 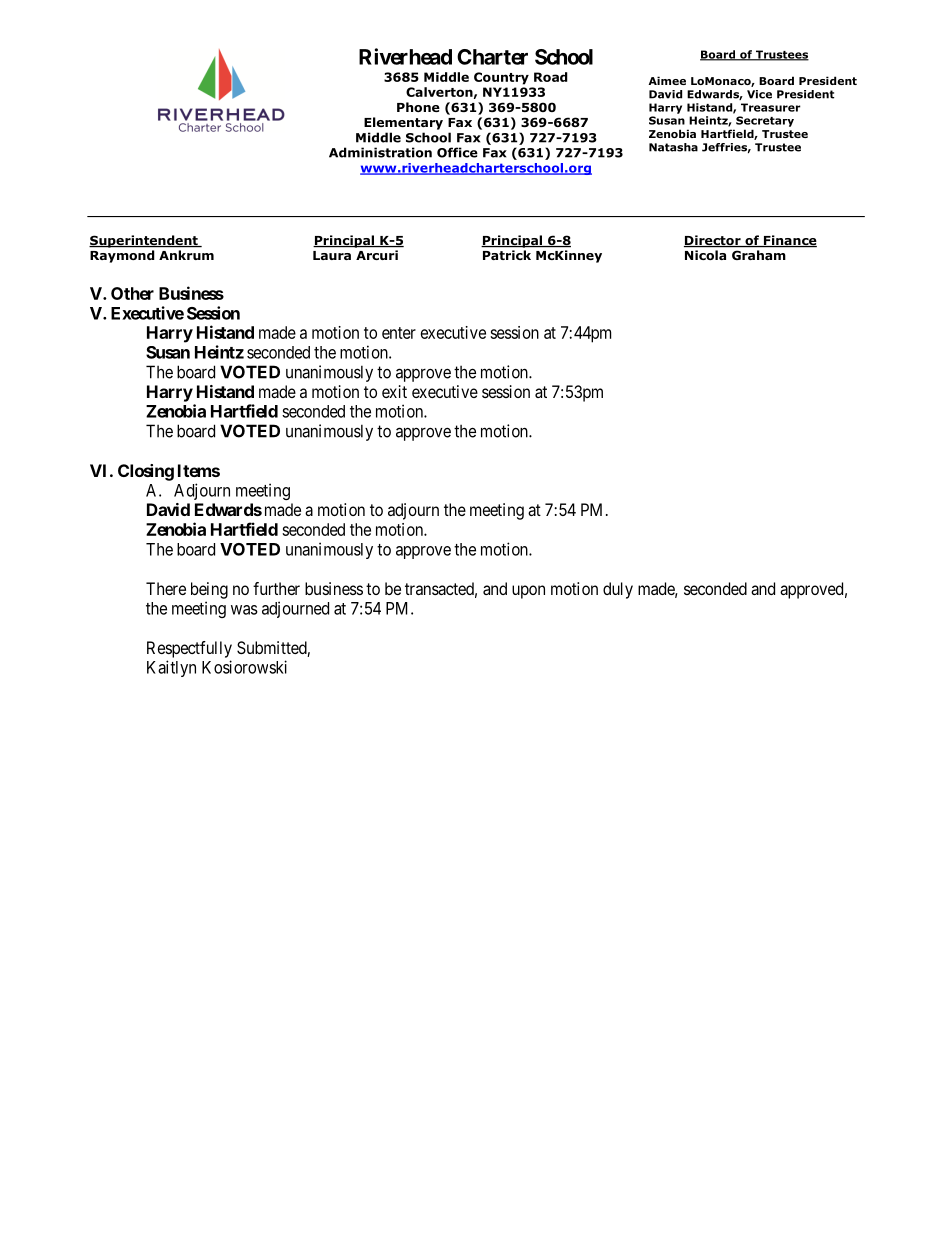 What do you see at coordinates (759, 94) in the screenshot?
I see `Vice` at bounding box center [759, 94].
